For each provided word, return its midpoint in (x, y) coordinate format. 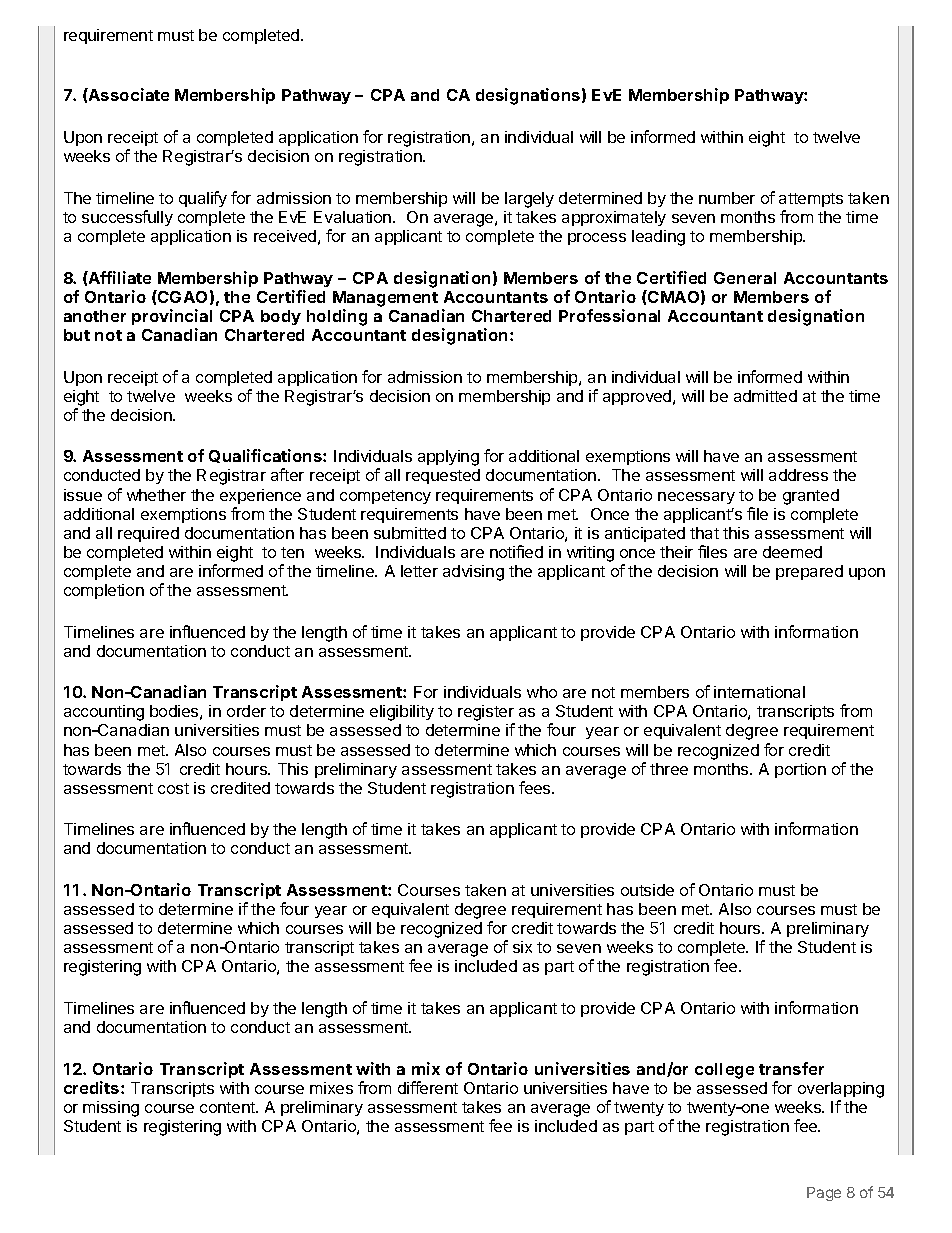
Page (824, 1194)
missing (111, 1109)
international (759, 692)
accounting (104, 713)
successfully (127, 218)
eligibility (402, 713)
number (727, 198)
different (428, 1087)
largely (529, 200)
